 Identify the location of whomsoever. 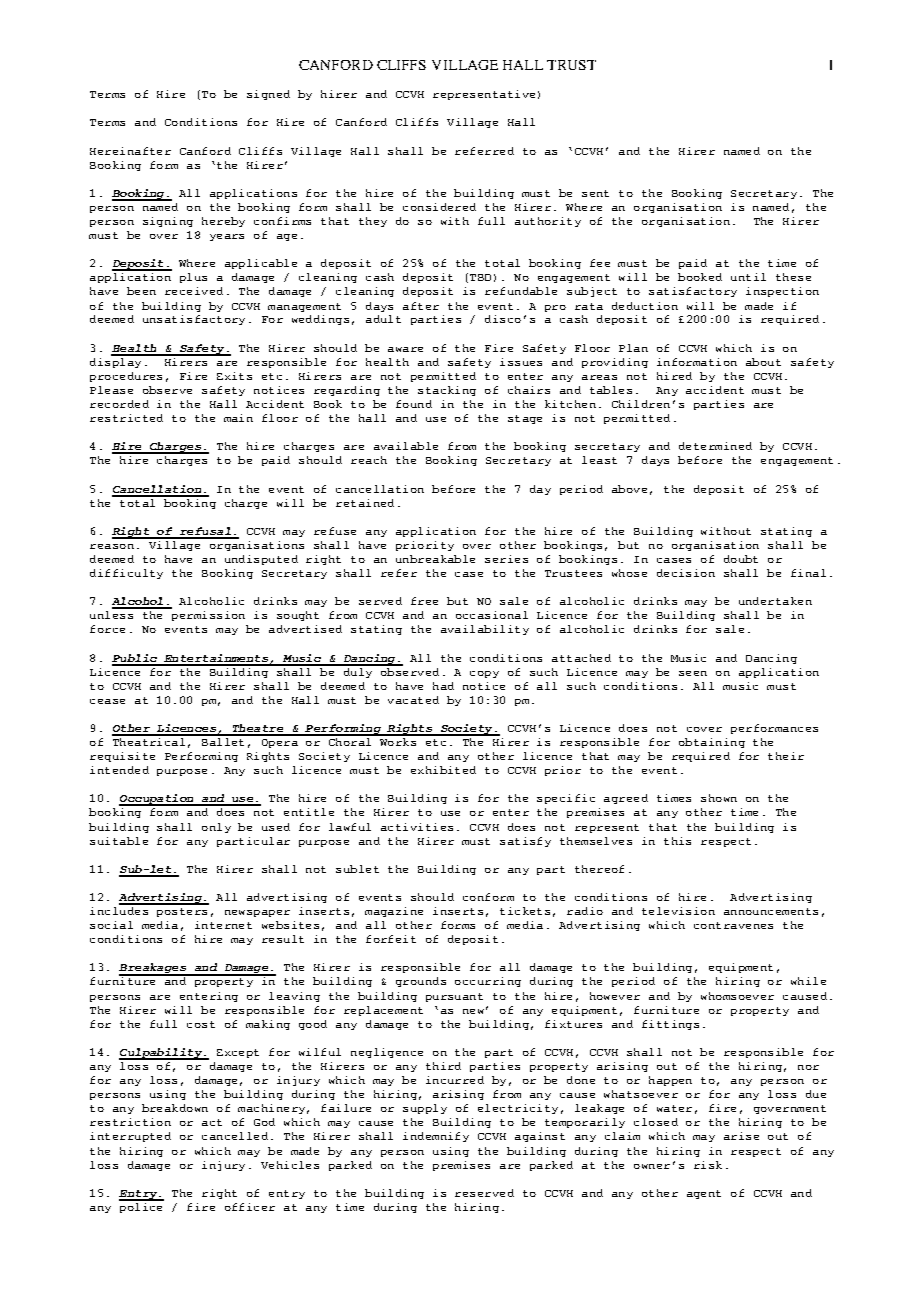
(737, 996).
